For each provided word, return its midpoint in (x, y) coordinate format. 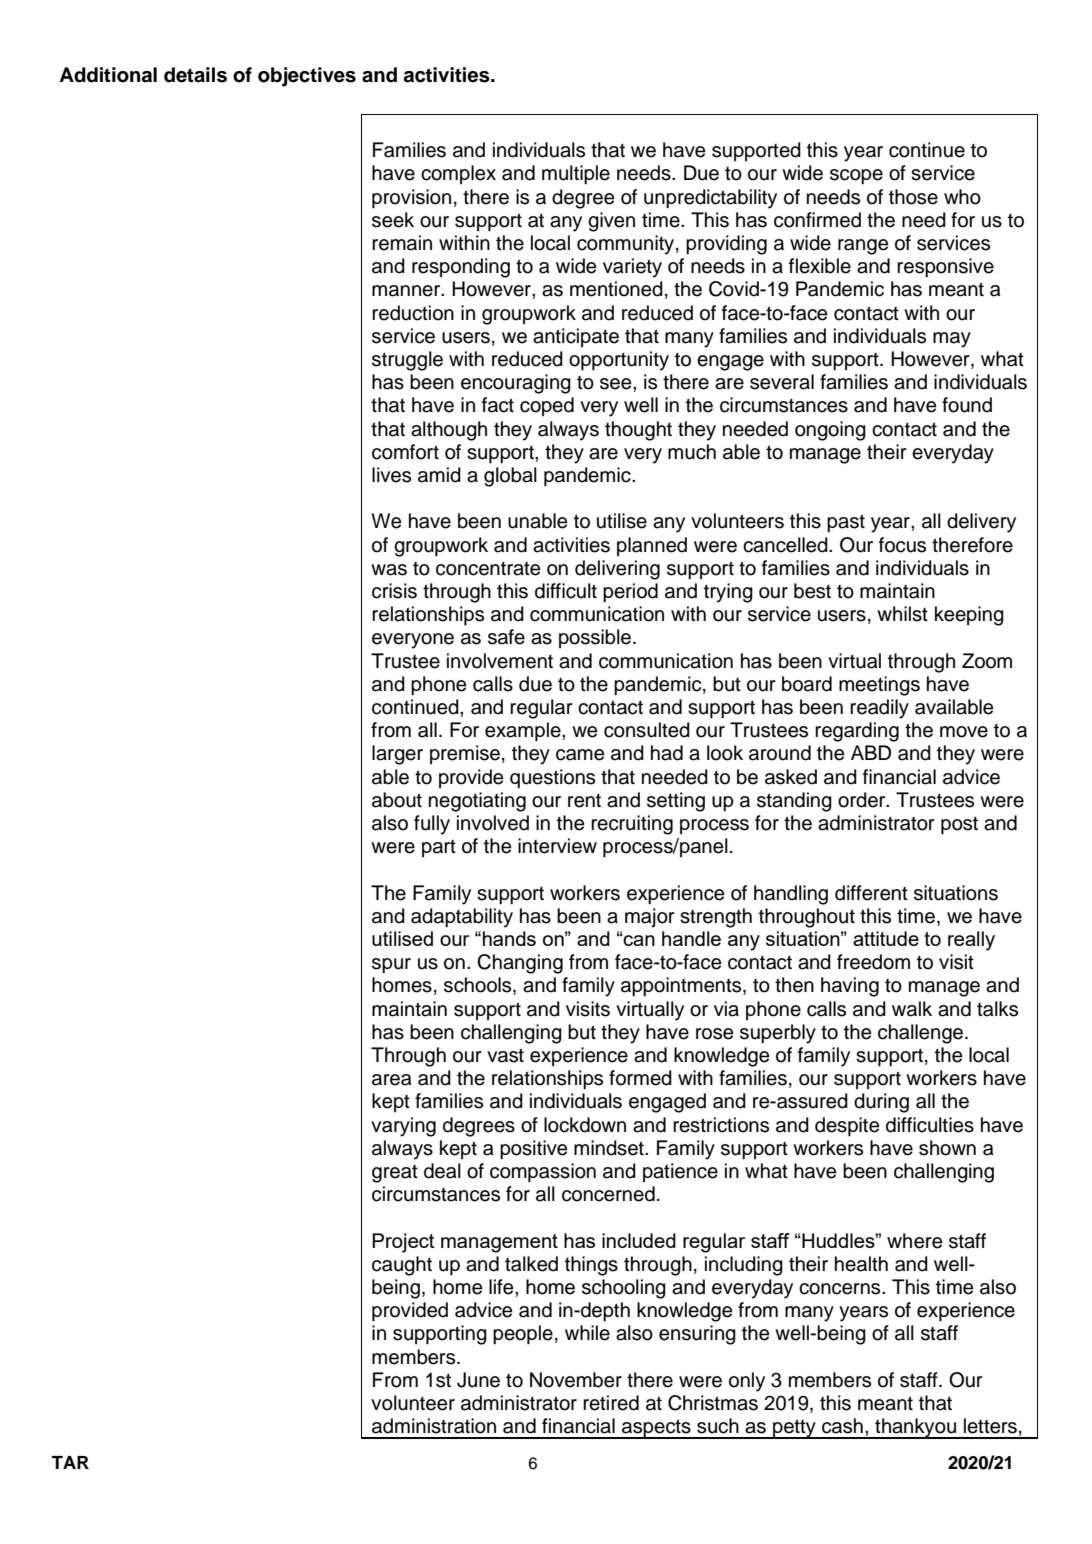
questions (552, 779)
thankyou (915, 1428)
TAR (70, 1462)
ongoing (830, 431)
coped (547, 406)
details (195, 75)
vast (505, 1055)
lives (391, 475)
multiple (576, 175)
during (881, 1103)
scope (856, 177)
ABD (871, 752)
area (392, 1080)
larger (397, 755)
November (576, 1380)
